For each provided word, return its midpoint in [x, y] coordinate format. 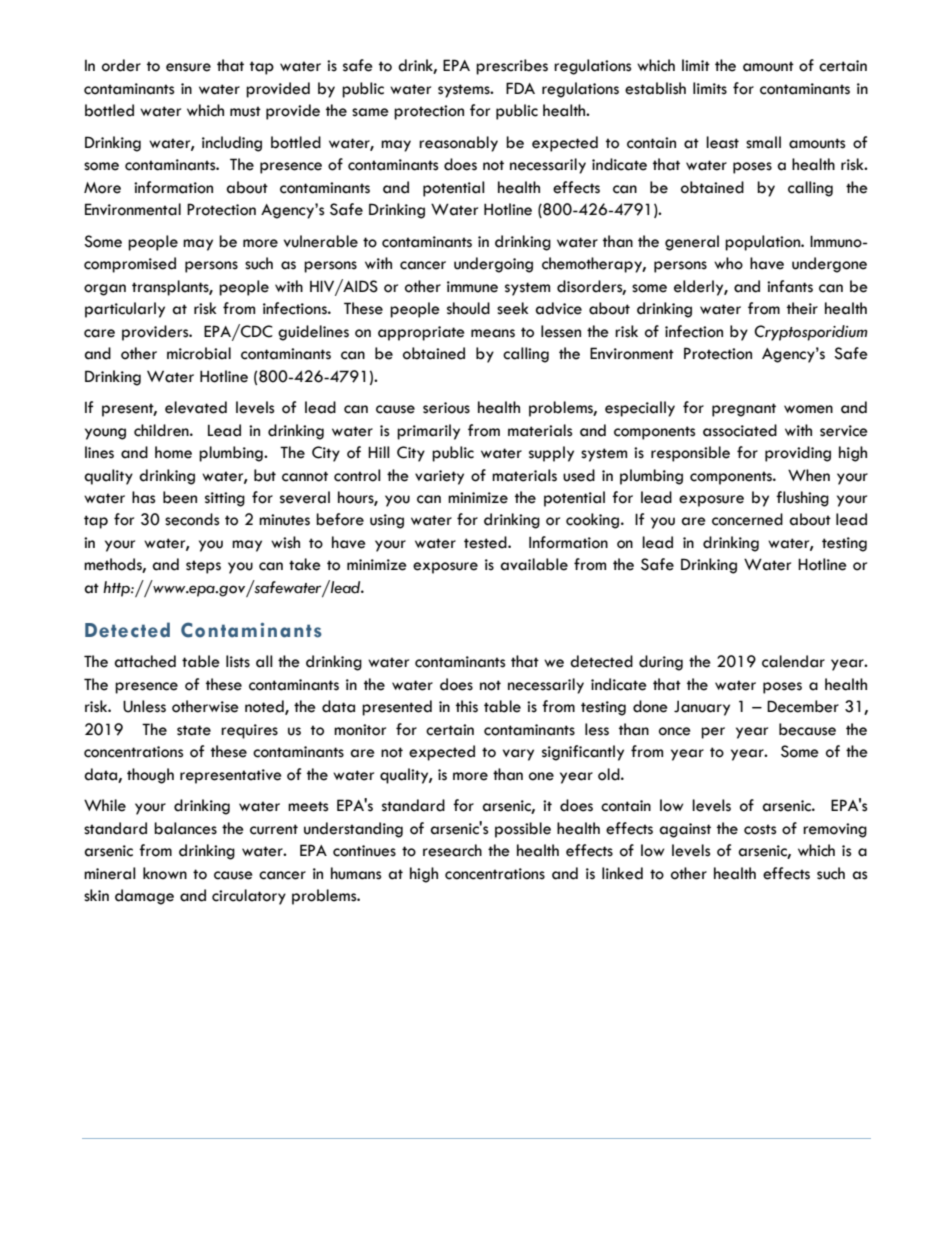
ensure [188, 67]
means [493, 333]
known [165, 873]
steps [203, 567]
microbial [199, 353]
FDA [520, 88]
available [534, 564]
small [763, 142]
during [661, 663]
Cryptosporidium [811, 333]
